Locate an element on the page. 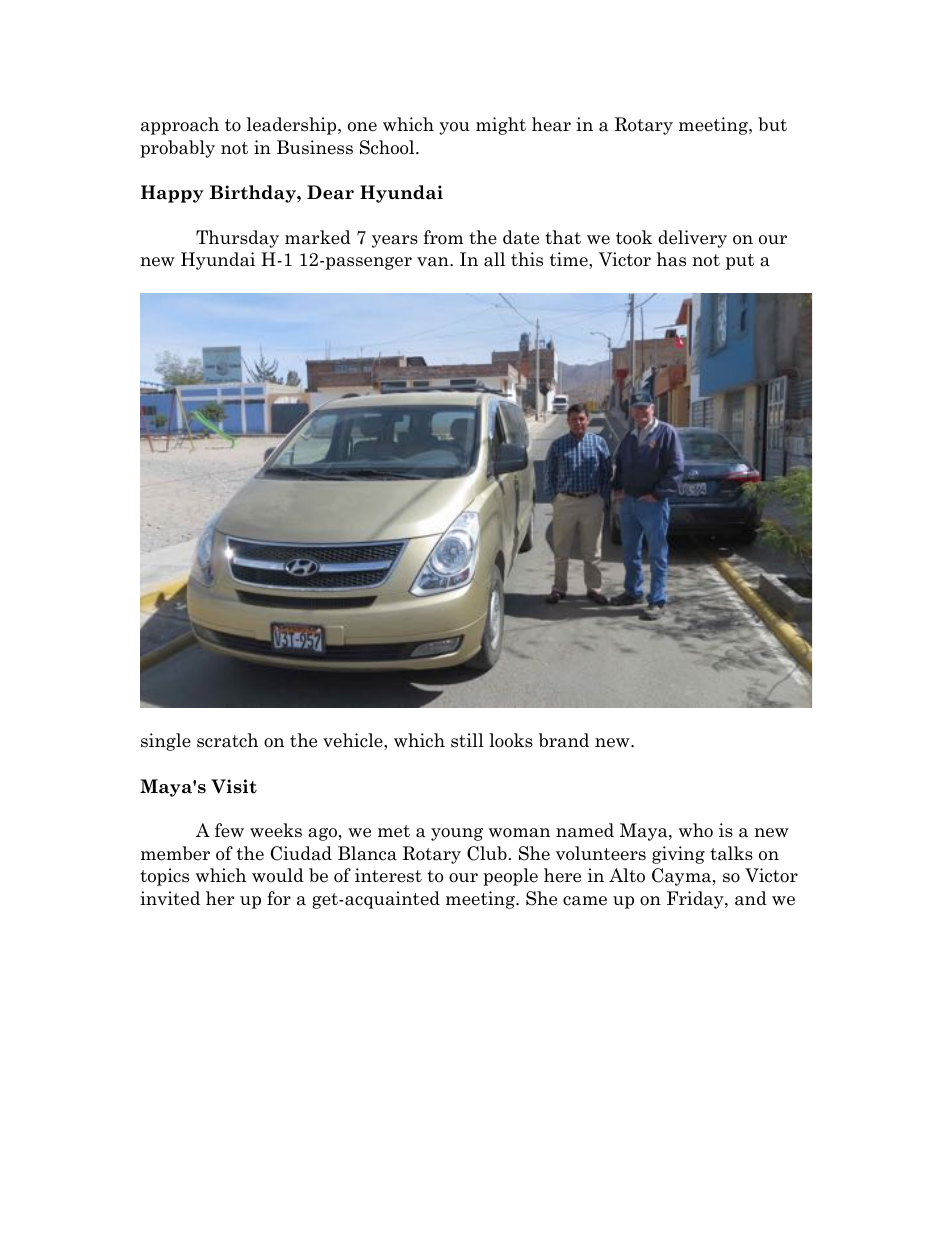 The height and width of the image is (1233, 952). might is located at coordinates (501, 126).
